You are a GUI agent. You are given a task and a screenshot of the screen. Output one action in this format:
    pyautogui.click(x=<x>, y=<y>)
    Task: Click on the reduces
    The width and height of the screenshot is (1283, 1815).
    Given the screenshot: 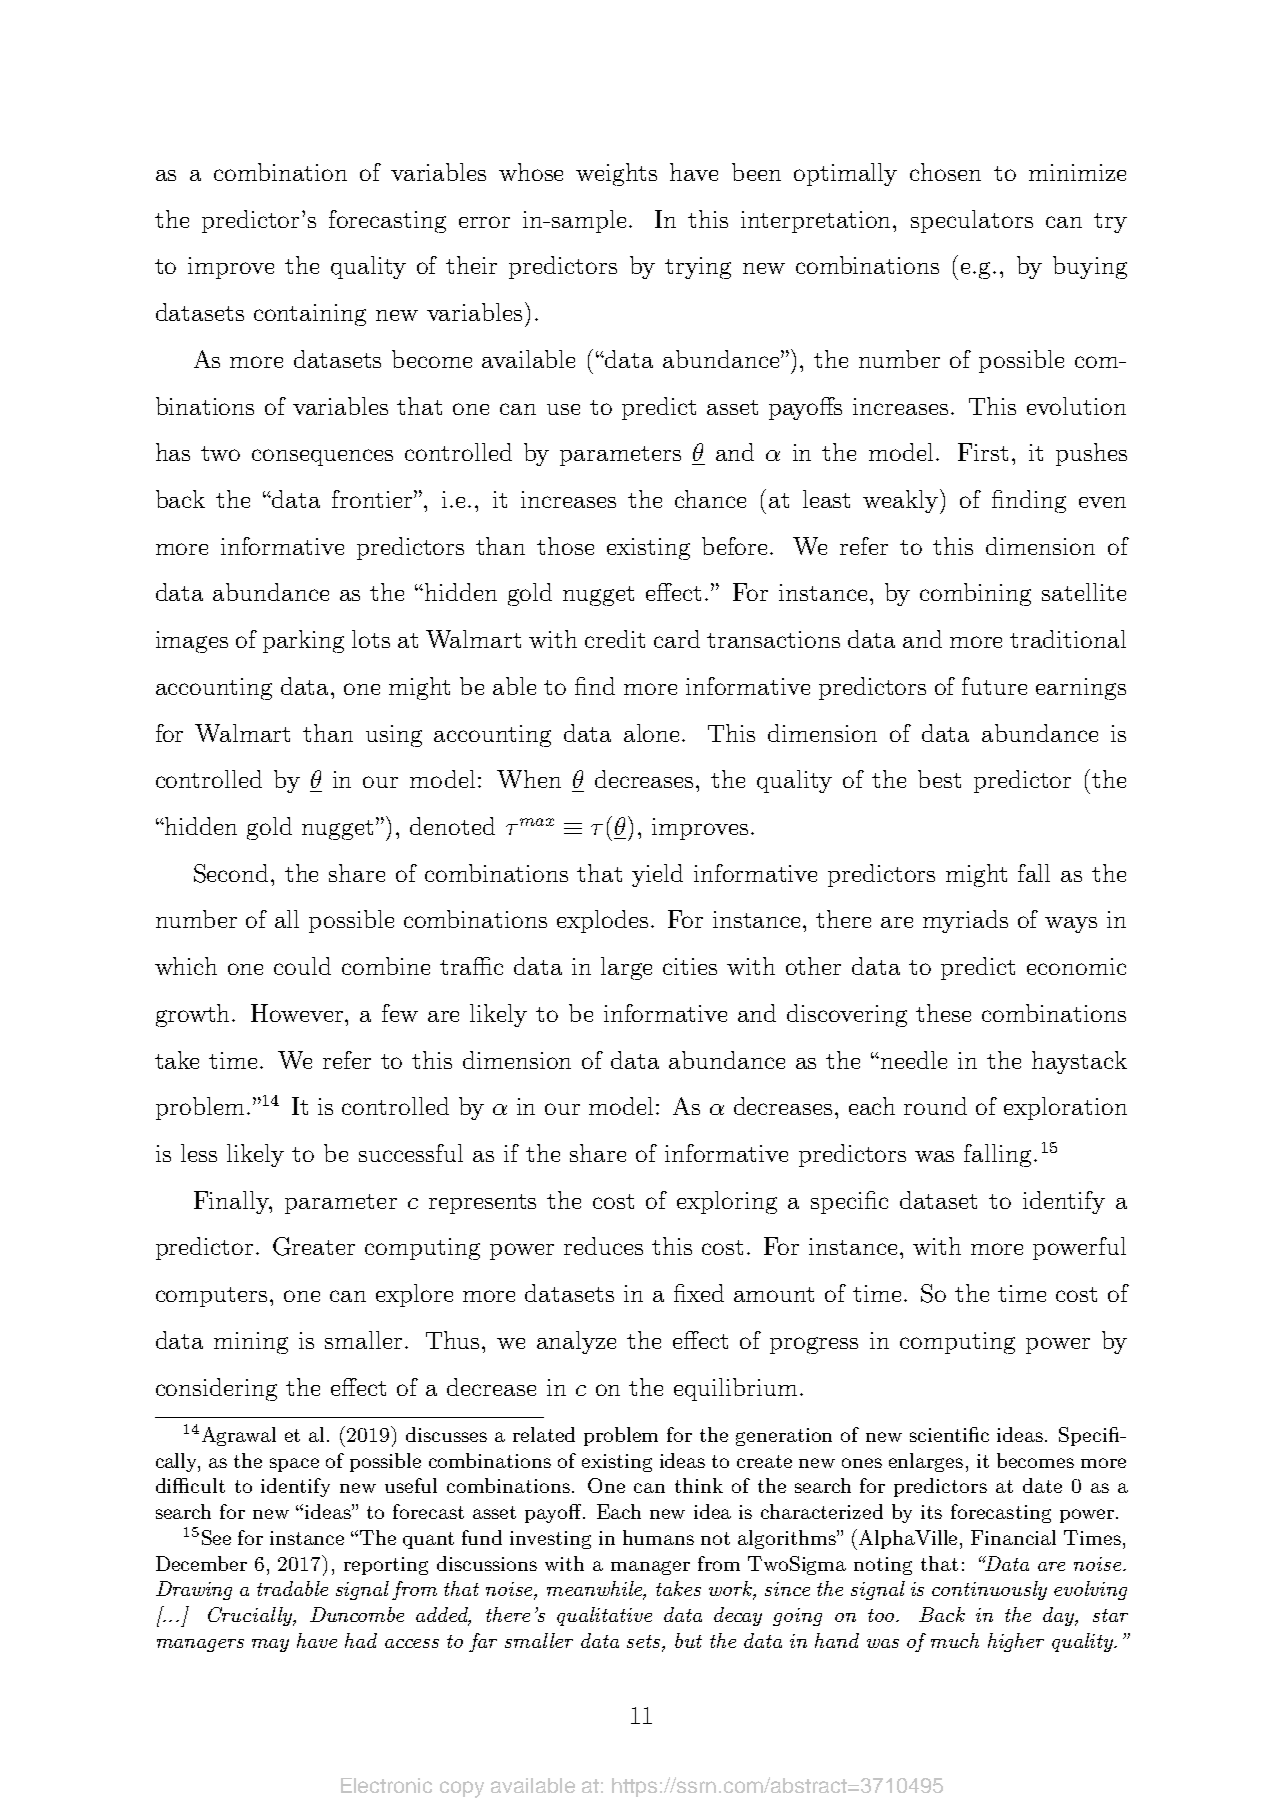 What is the action you would take?
    pyautogui.click(x=603, y=1246)
